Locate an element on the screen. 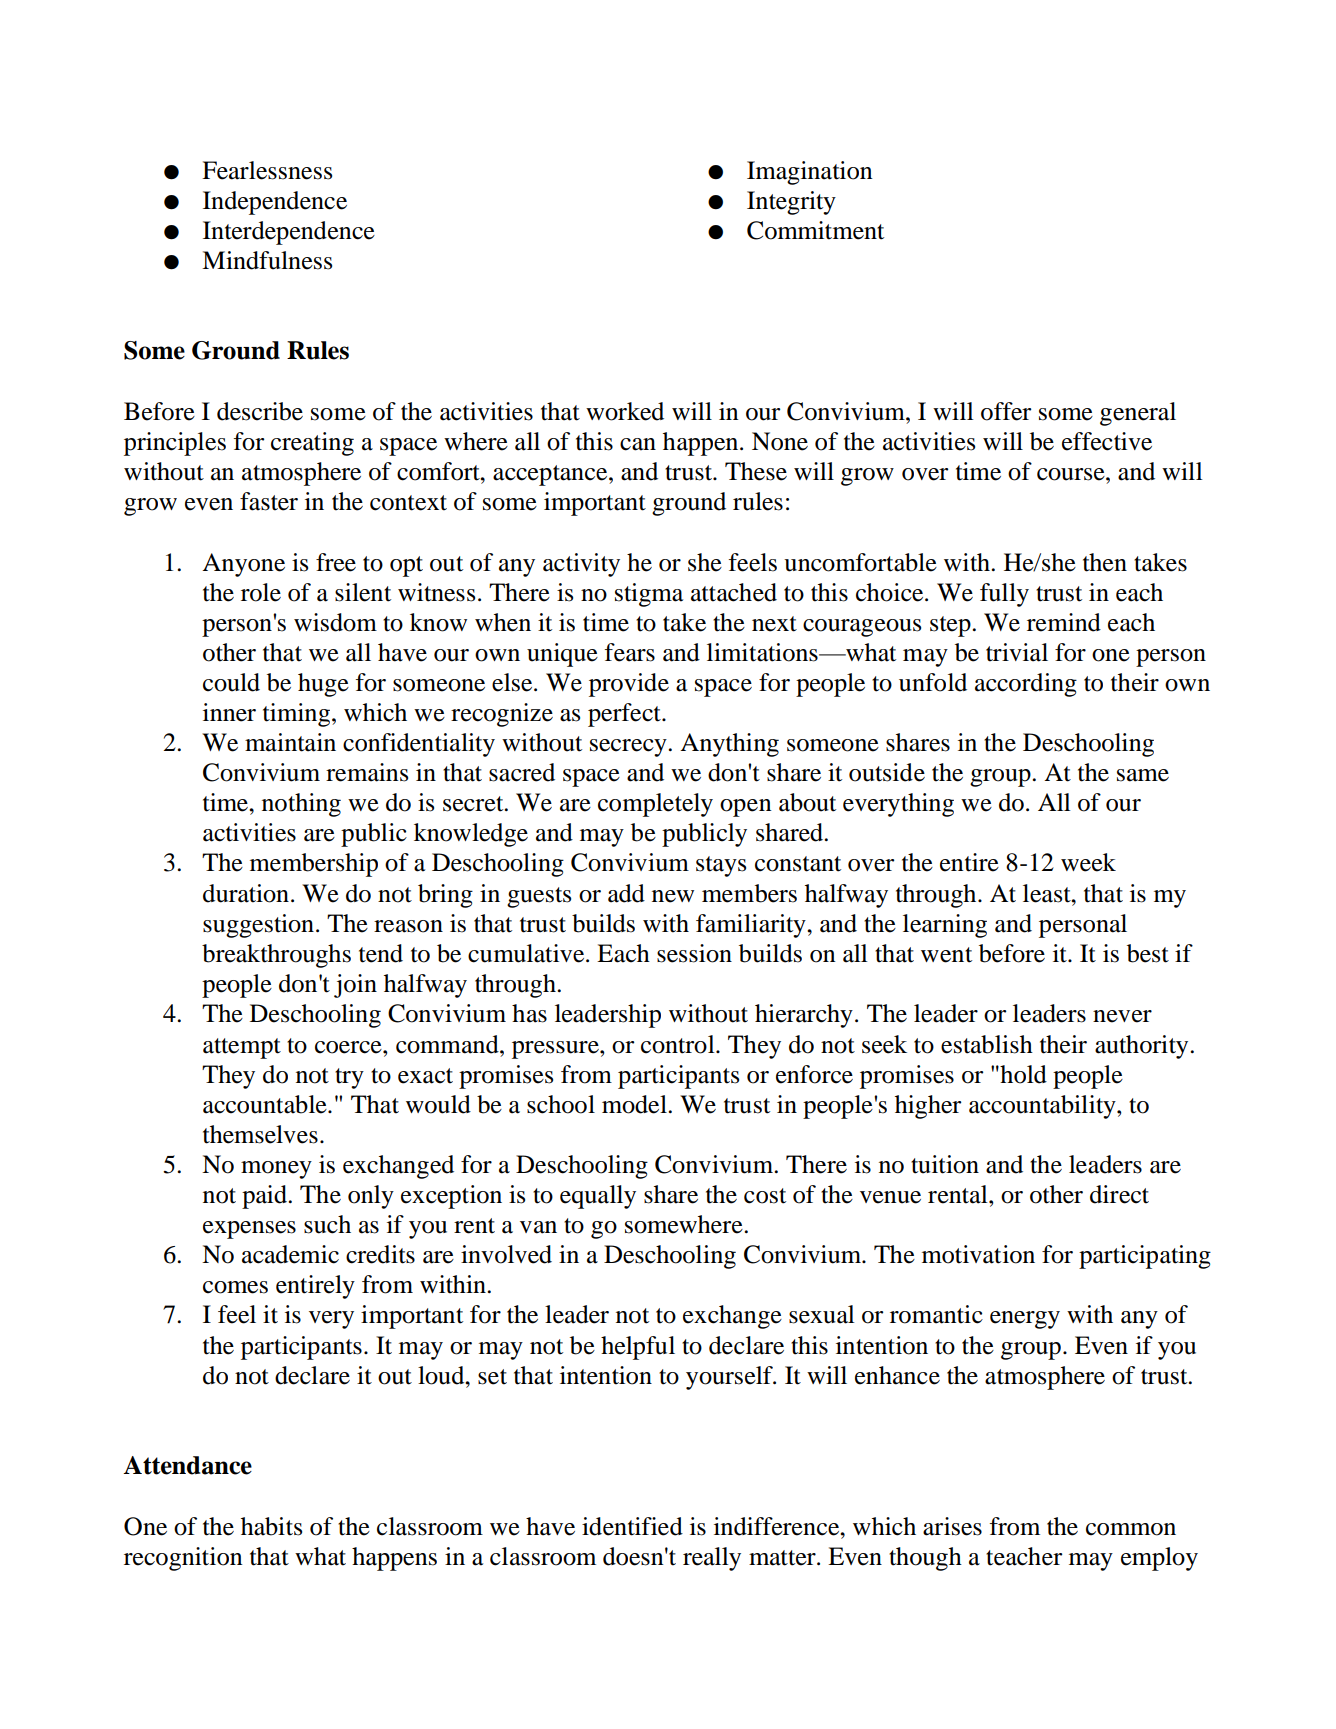 Image resolution: width=1336 pixels, height=1729 pixels. paid is located at coordinates (265, 1197).
